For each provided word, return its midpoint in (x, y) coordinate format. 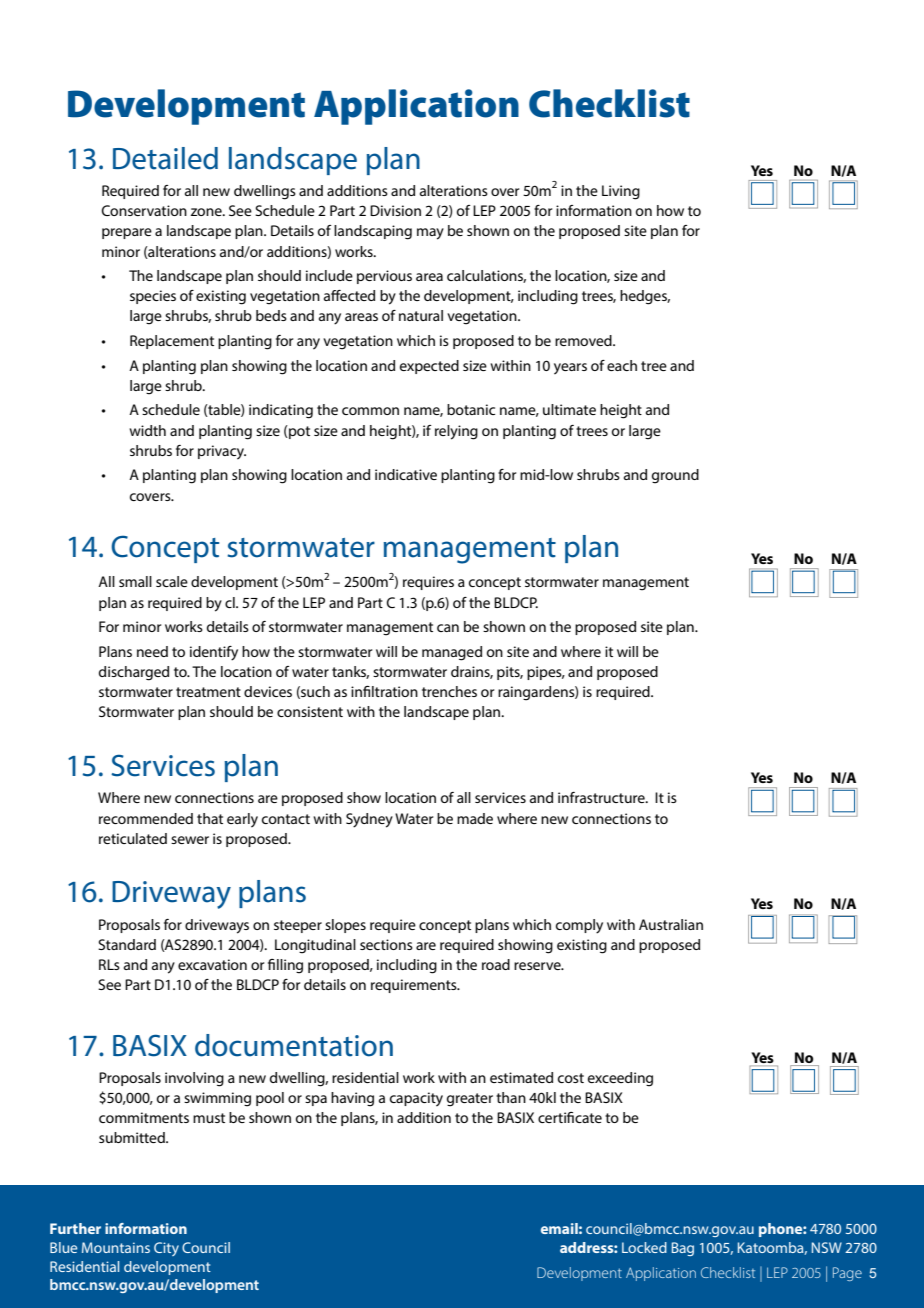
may (430, 234)
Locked (644, 1247)
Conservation (144, 210)
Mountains (116, 1247)
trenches (449, 691)
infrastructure (602, 797)
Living (621, 192)
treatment (208, 692)
